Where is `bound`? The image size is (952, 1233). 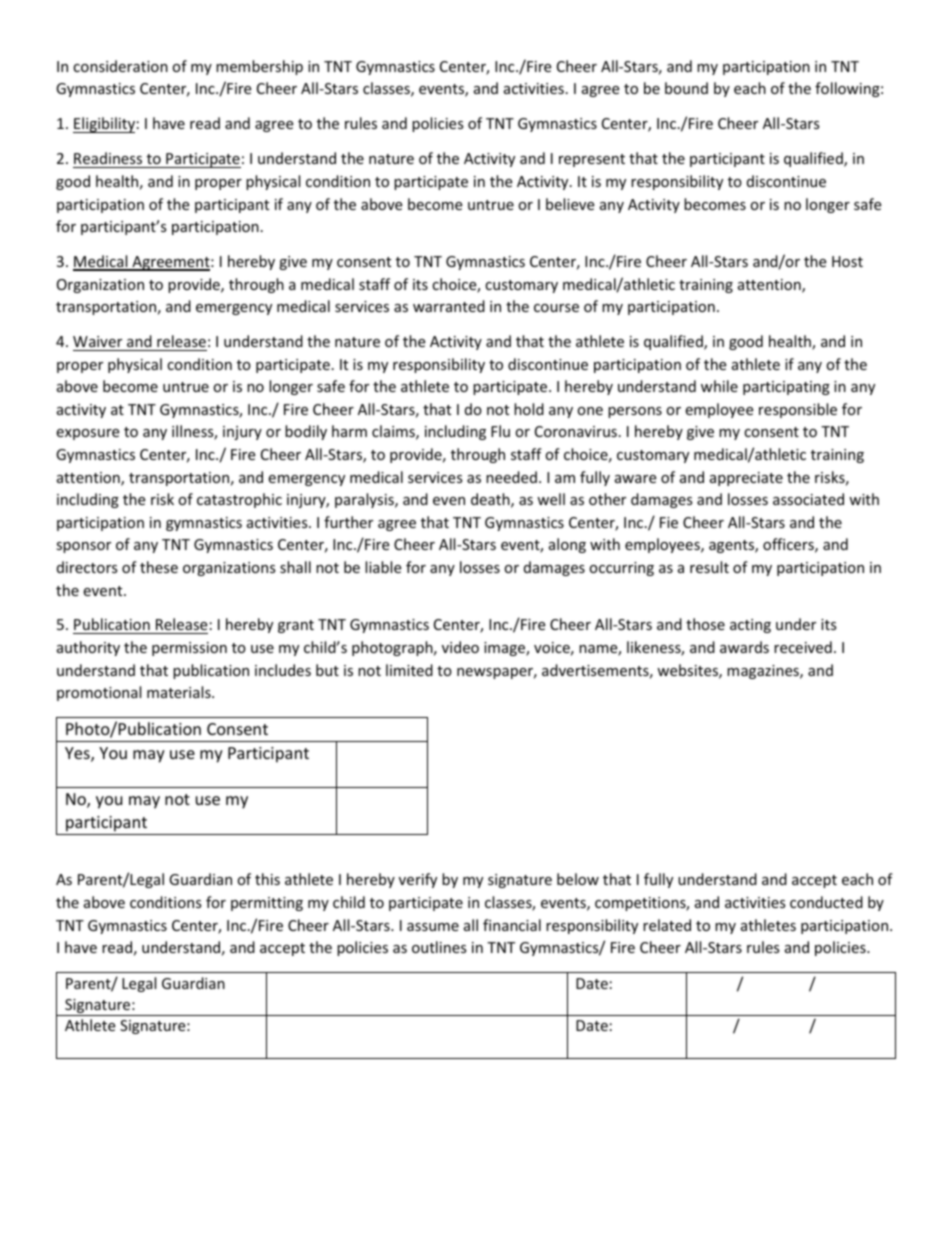 bound is located at coordinates (686, 88).
